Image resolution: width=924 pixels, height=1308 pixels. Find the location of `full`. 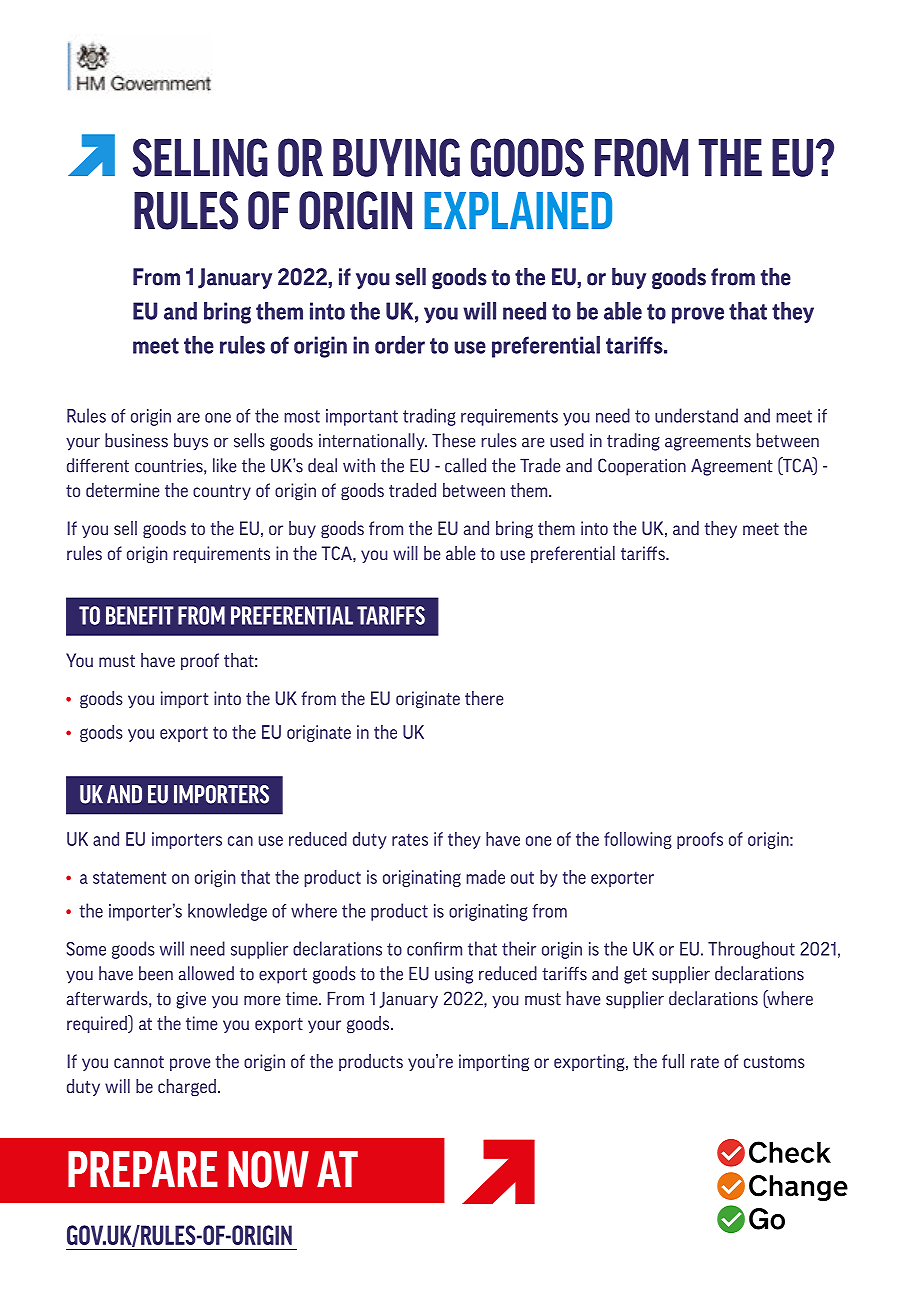

full is located at coordinates (673, 1061).
